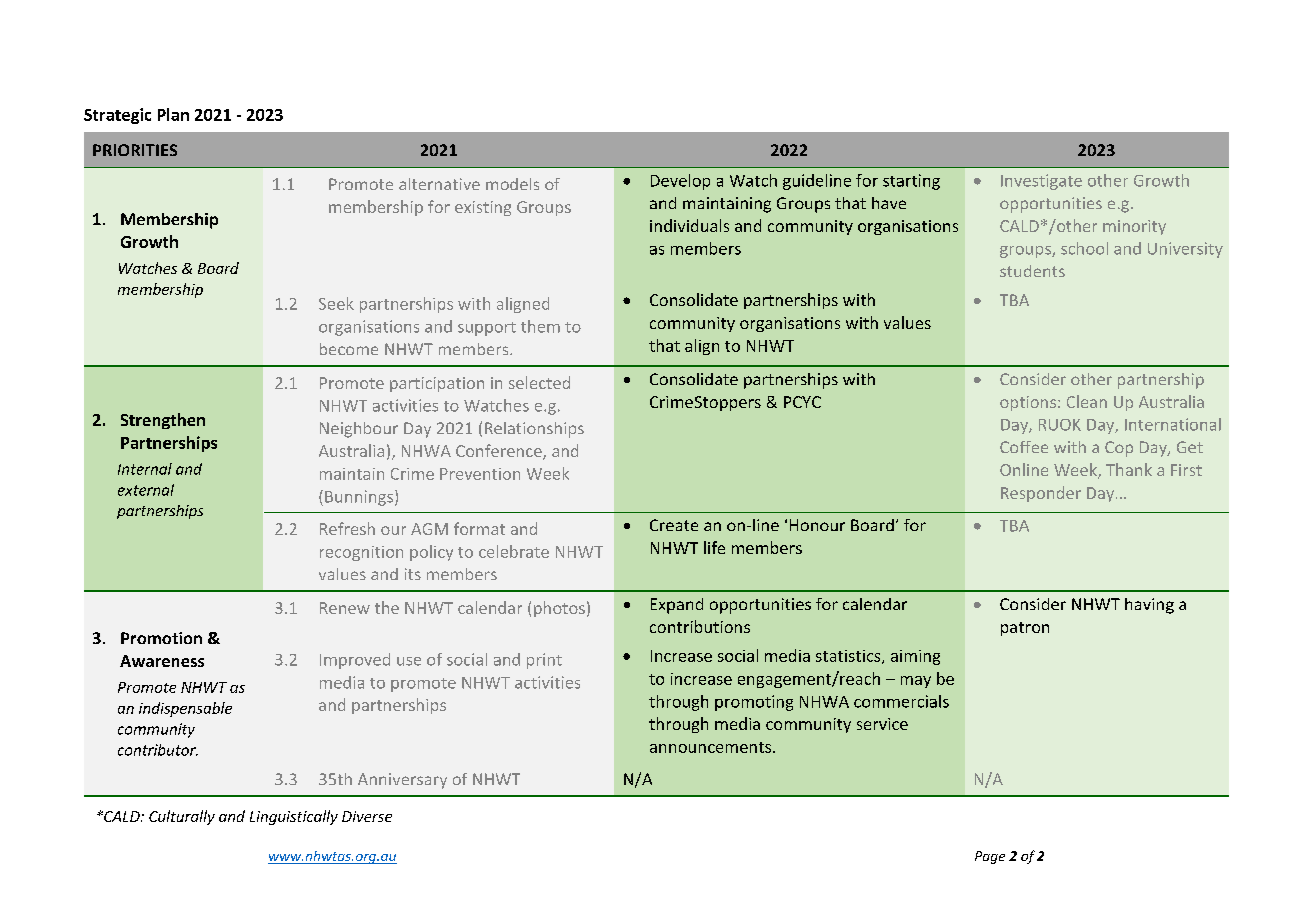 Image resolution: width=1308 pixels, height=924 pixels. I want to click on Linguistically, so click(294, 817).
